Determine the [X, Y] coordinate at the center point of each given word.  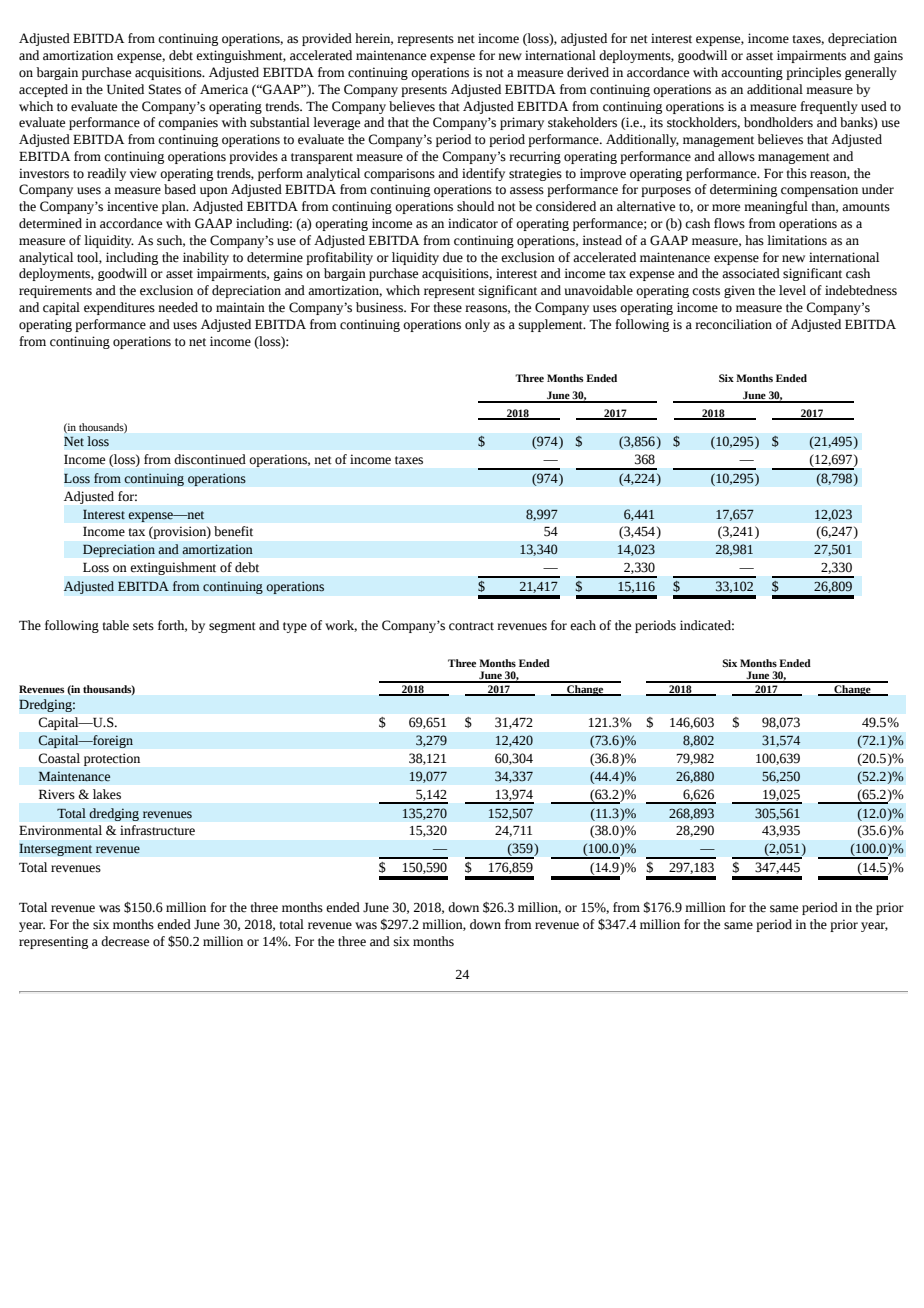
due [453, 257]
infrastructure [157, 830]
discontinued [210, 459]
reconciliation [733, 324]
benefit [233, 531]
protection [112, 759]
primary [522, 123]
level [792, 290]
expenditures [119, 308]
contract [471, 626]
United [125, 89]
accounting [752, 73]
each [583, 625]
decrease [125, 941]
